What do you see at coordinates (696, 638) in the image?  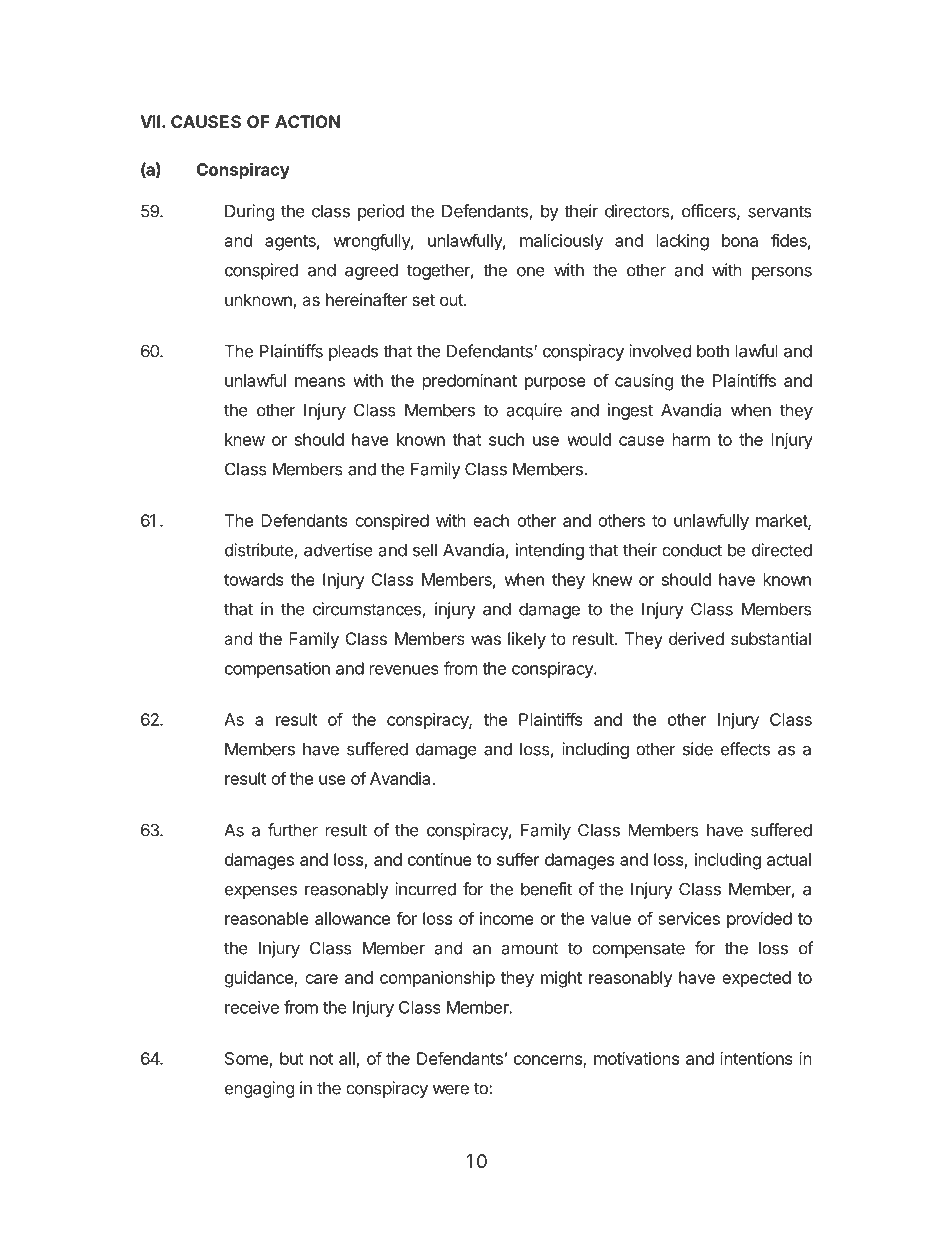 I see `derived` at bounding box center [696, 638].
